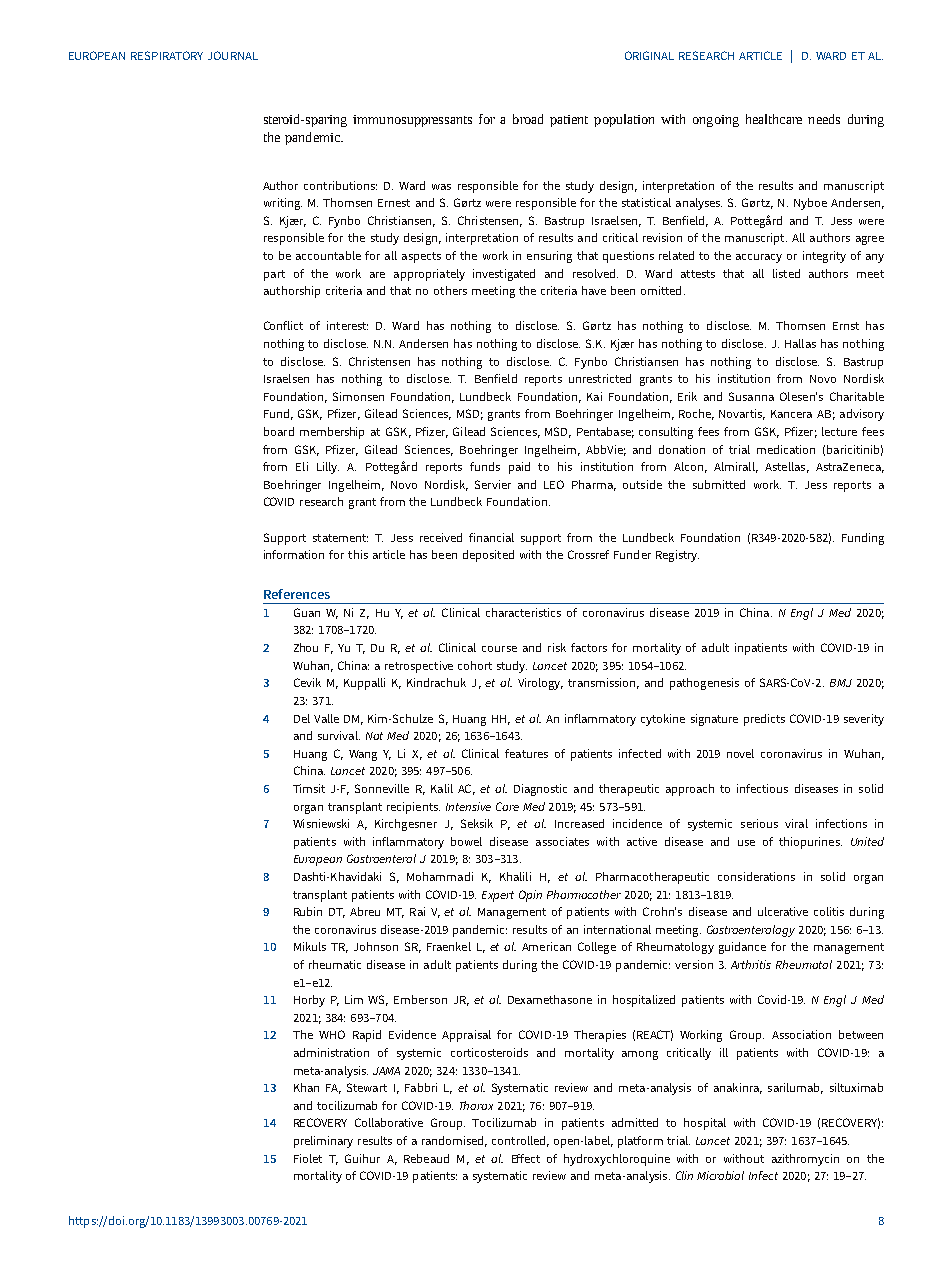 The width and height of the page is (952, 1270). Describe the element at coordinates (526, 753) in the page. I see `features` at that location.
